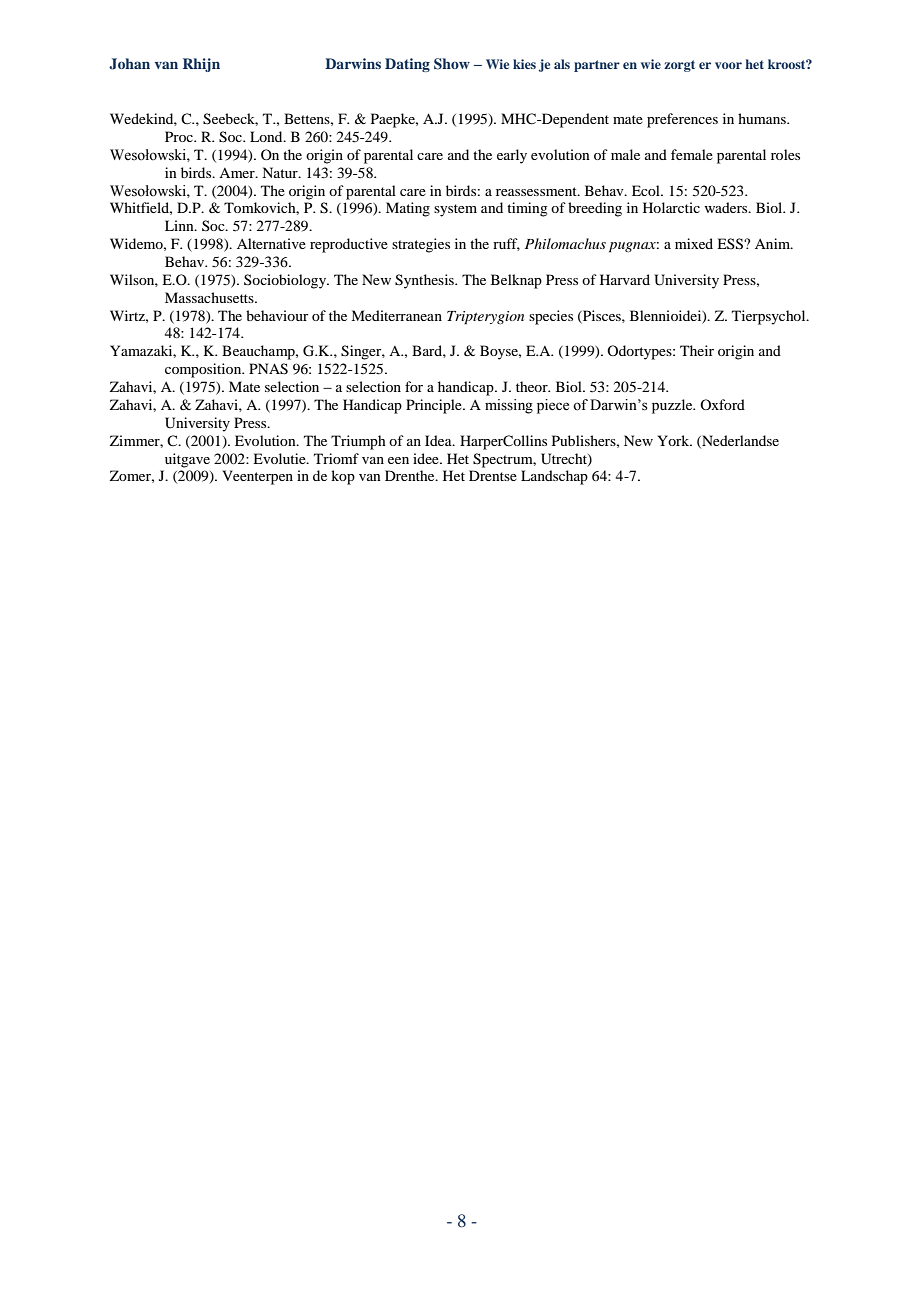 Image resolution: width=924 pixels, height=1308 pixels. Describe the element at coordinates (358, 442) in the screenshot. I see `Triumph` at that location.
